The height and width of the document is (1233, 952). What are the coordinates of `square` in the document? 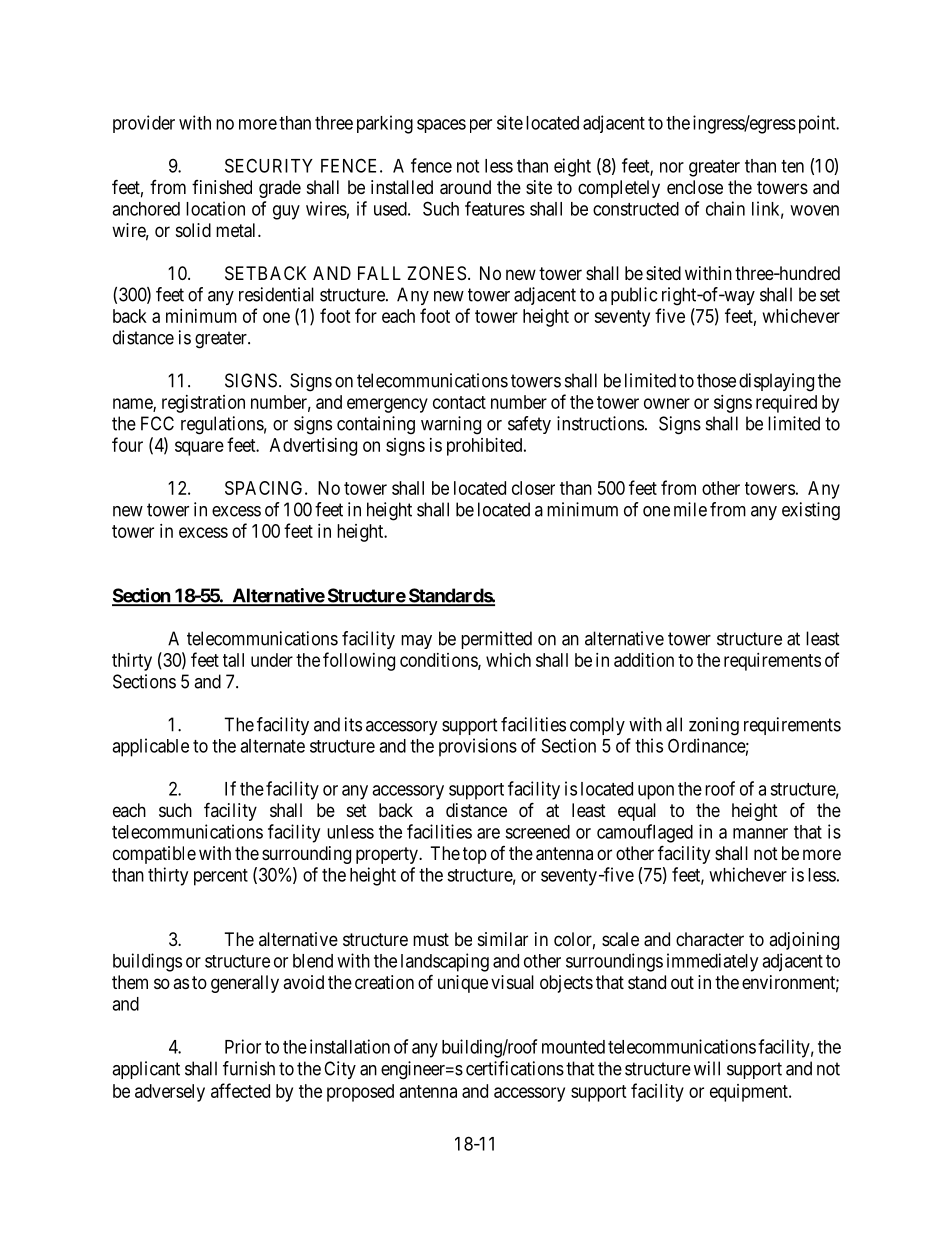 It's located at (199, 448).
